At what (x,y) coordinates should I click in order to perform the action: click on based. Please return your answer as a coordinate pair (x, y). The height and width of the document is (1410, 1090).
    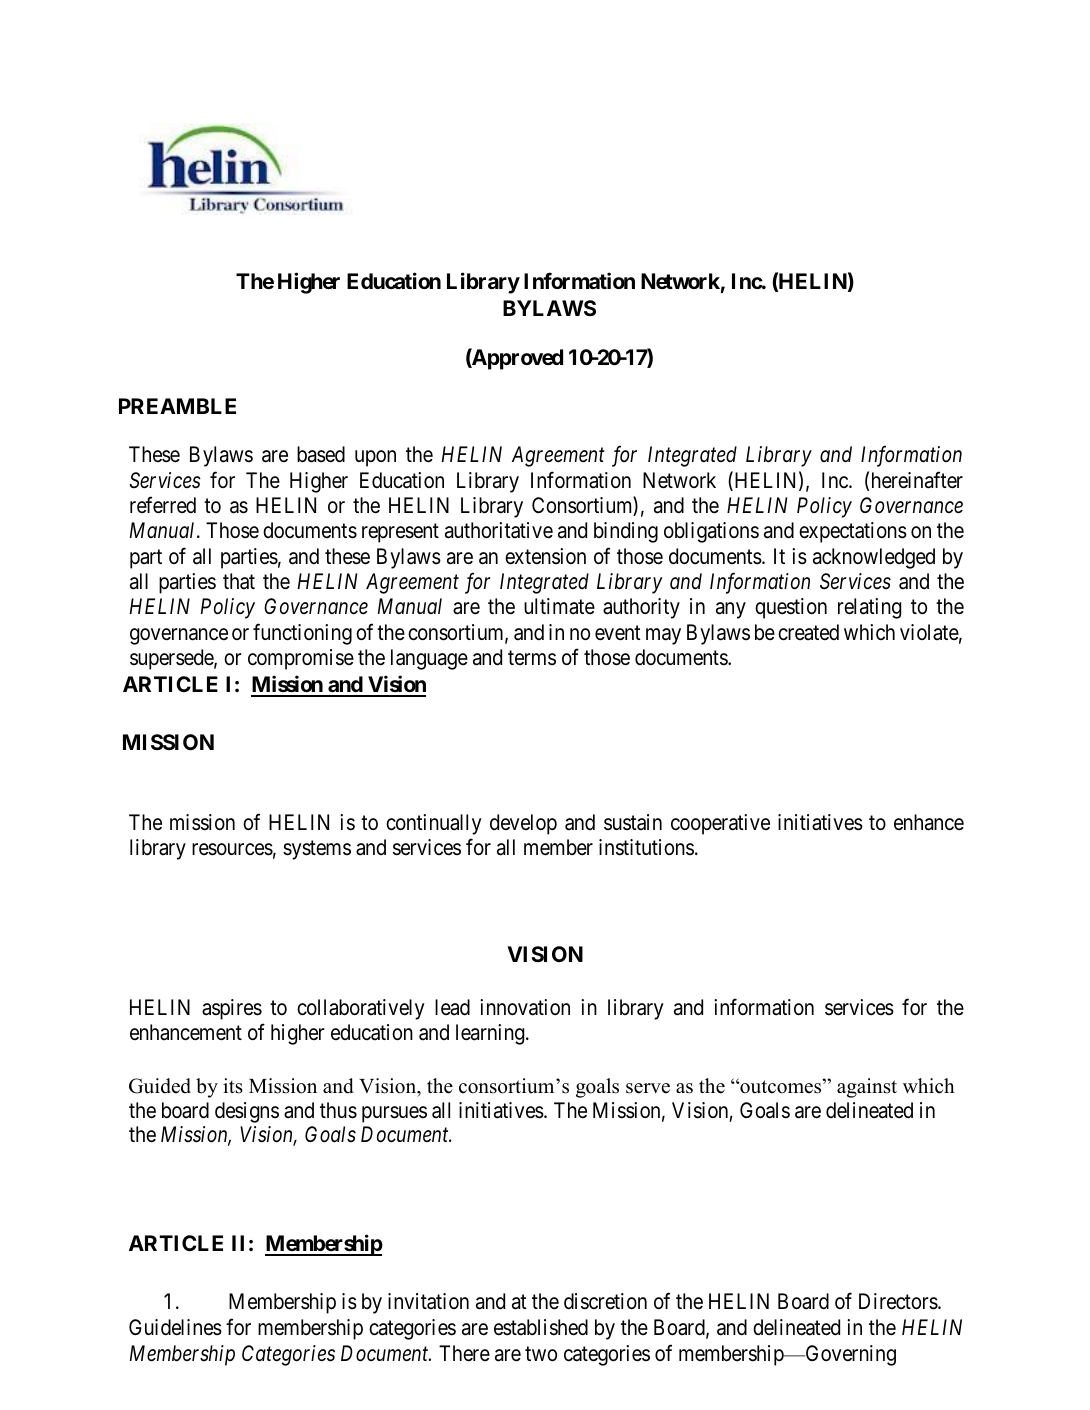
    Looking at the image, I should click on (321, 454).
